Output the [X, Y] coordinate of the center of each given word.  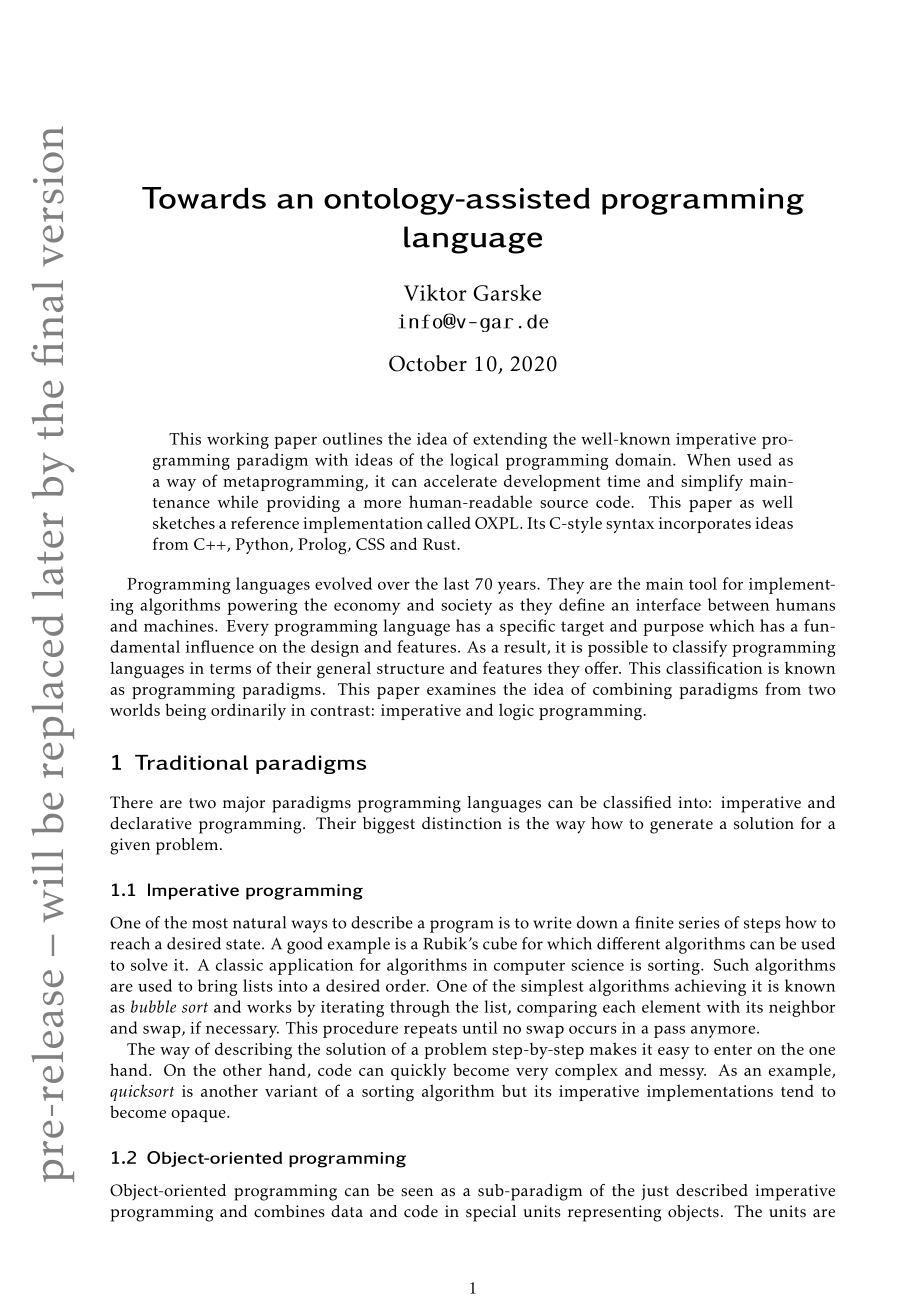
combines [289, 1211]
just [655, 1192]
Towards [204, 198]
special [491, 1213]
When [709, 459]
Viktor [435, 292]
